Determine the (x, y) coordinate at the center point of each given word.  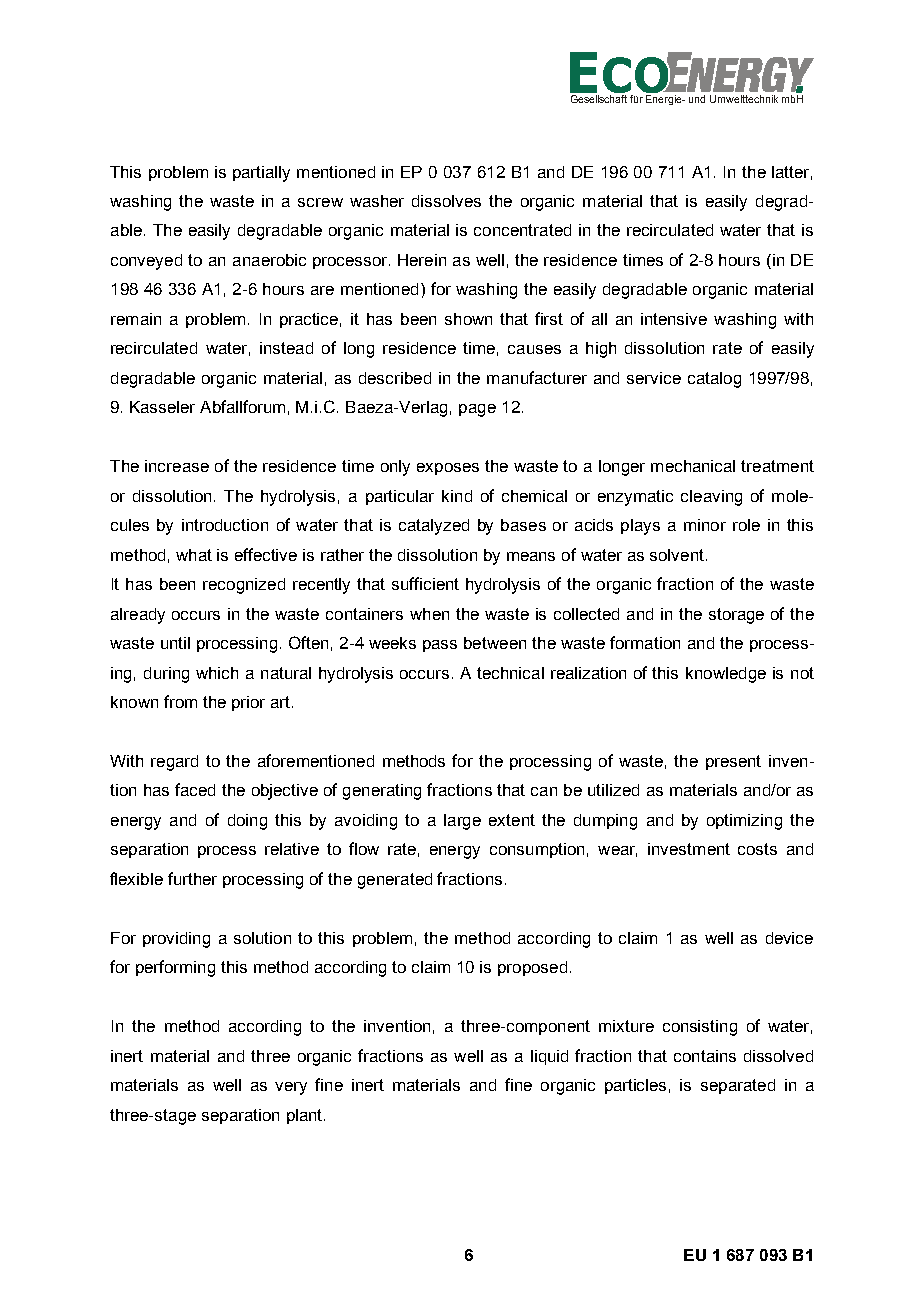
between (495, 643)
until (175, 643)
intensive (674, 319)
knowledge (726, 675)
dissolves (446, 201)
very (291, 1088)
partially (261, 174)
